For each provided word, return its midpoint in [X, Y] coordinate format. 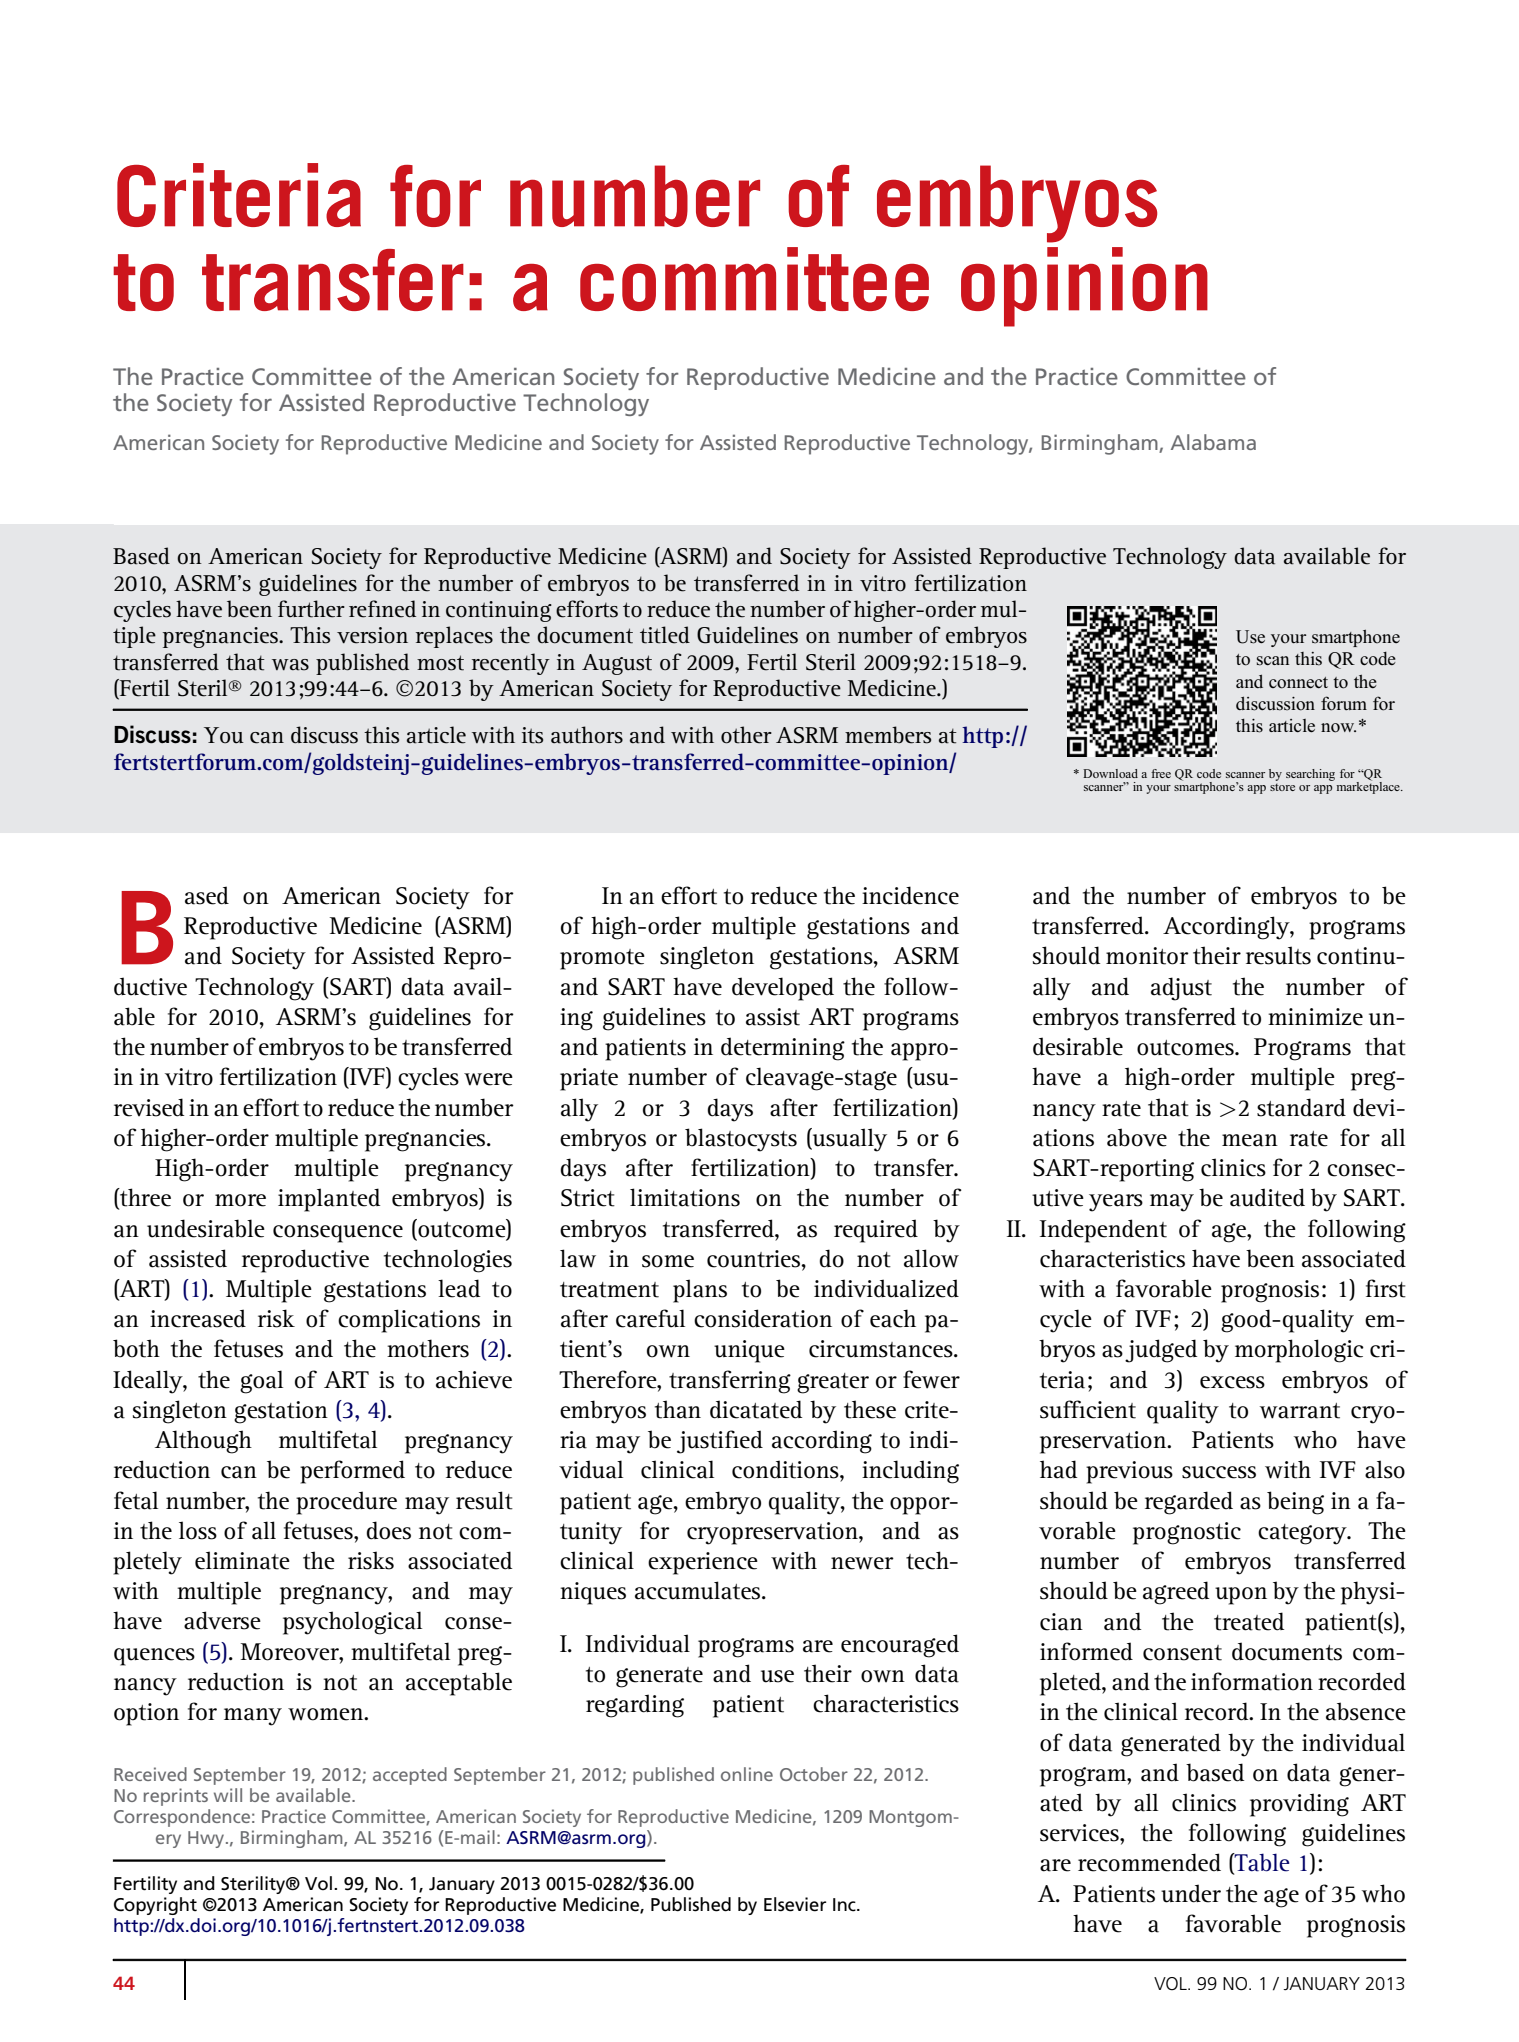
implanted [329, 1200]
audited [1267, 1197]
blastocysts [741, 1140]
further [311, 609]
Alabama [1213, 442]
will [228, 1795]
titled [665, 635]
